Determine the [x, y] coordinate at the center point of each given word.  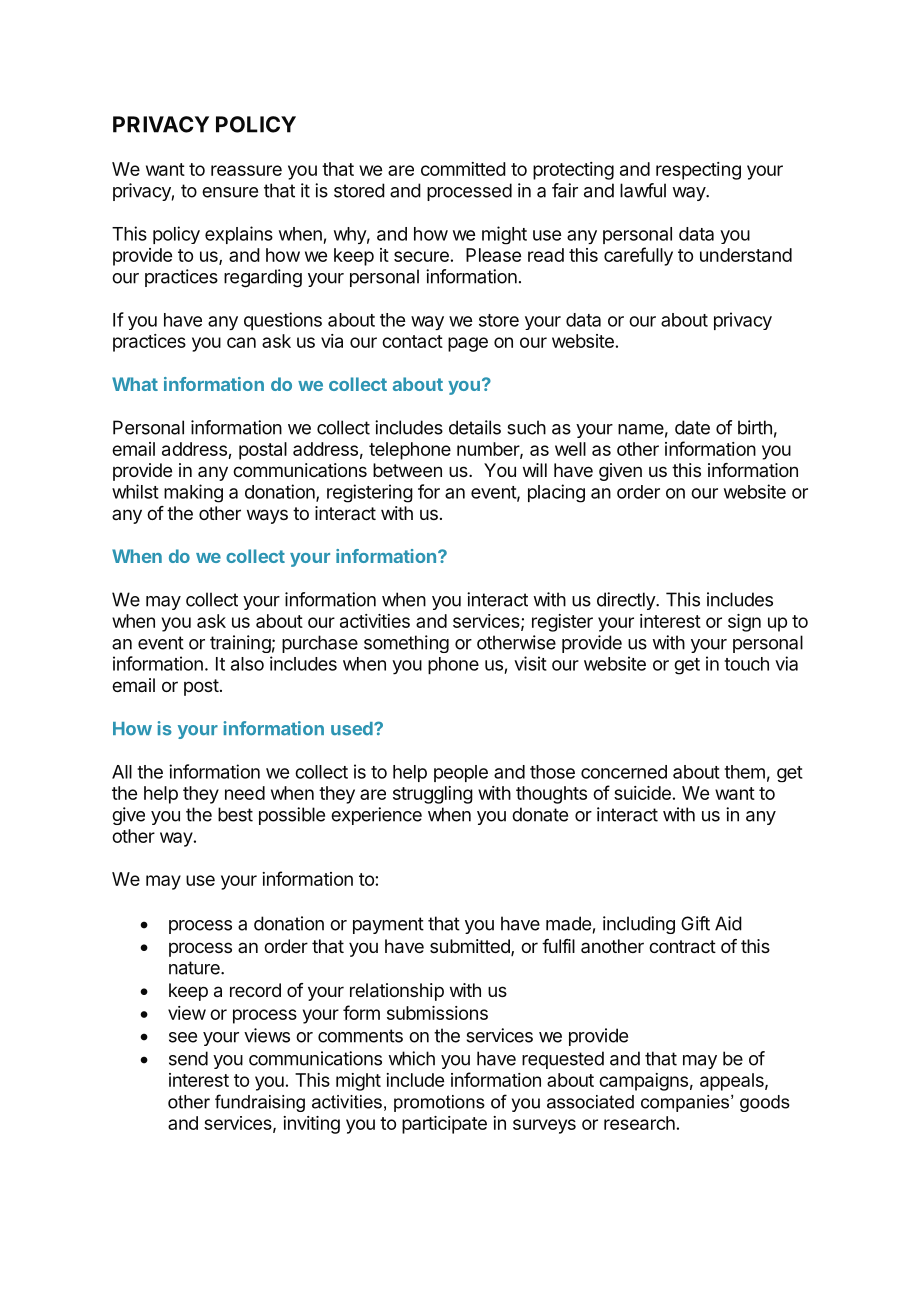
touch [746, 664]
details [475, 427]
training [240, 644]
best [235, 814]
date [692, 427]
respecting [698, 171]
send [188, 1058]
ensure [230, 192]
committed [463, 169]
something [406, 644]
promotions [439, 1103]
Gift [695, 923]
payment [388, 925]
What [135, 384]
